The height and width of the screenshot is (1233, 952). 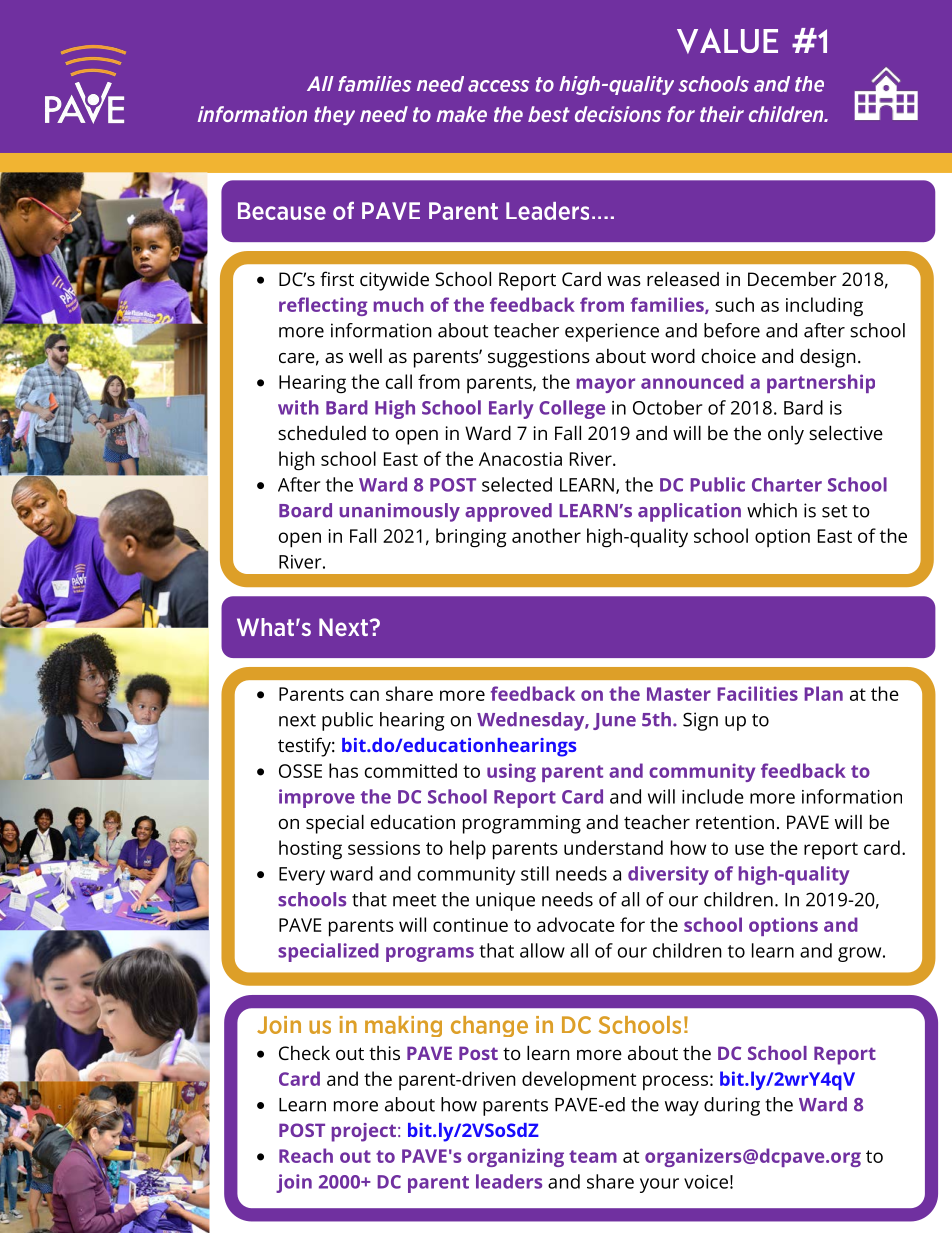 I want to click on best, so click(x=549, y=114).
